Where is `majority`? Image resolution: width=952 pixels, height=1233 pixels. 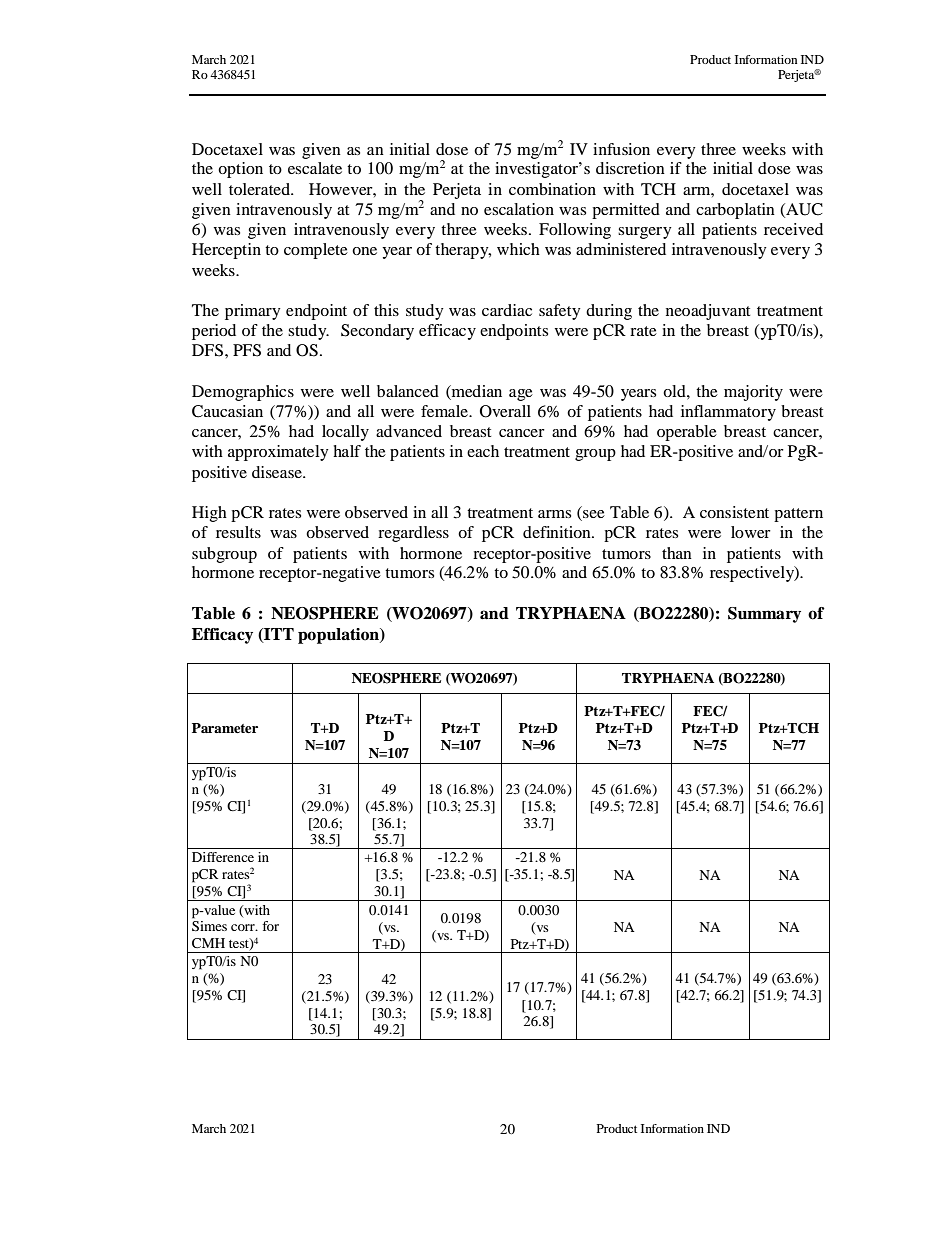 majority is located at coordinates (753, 393).
